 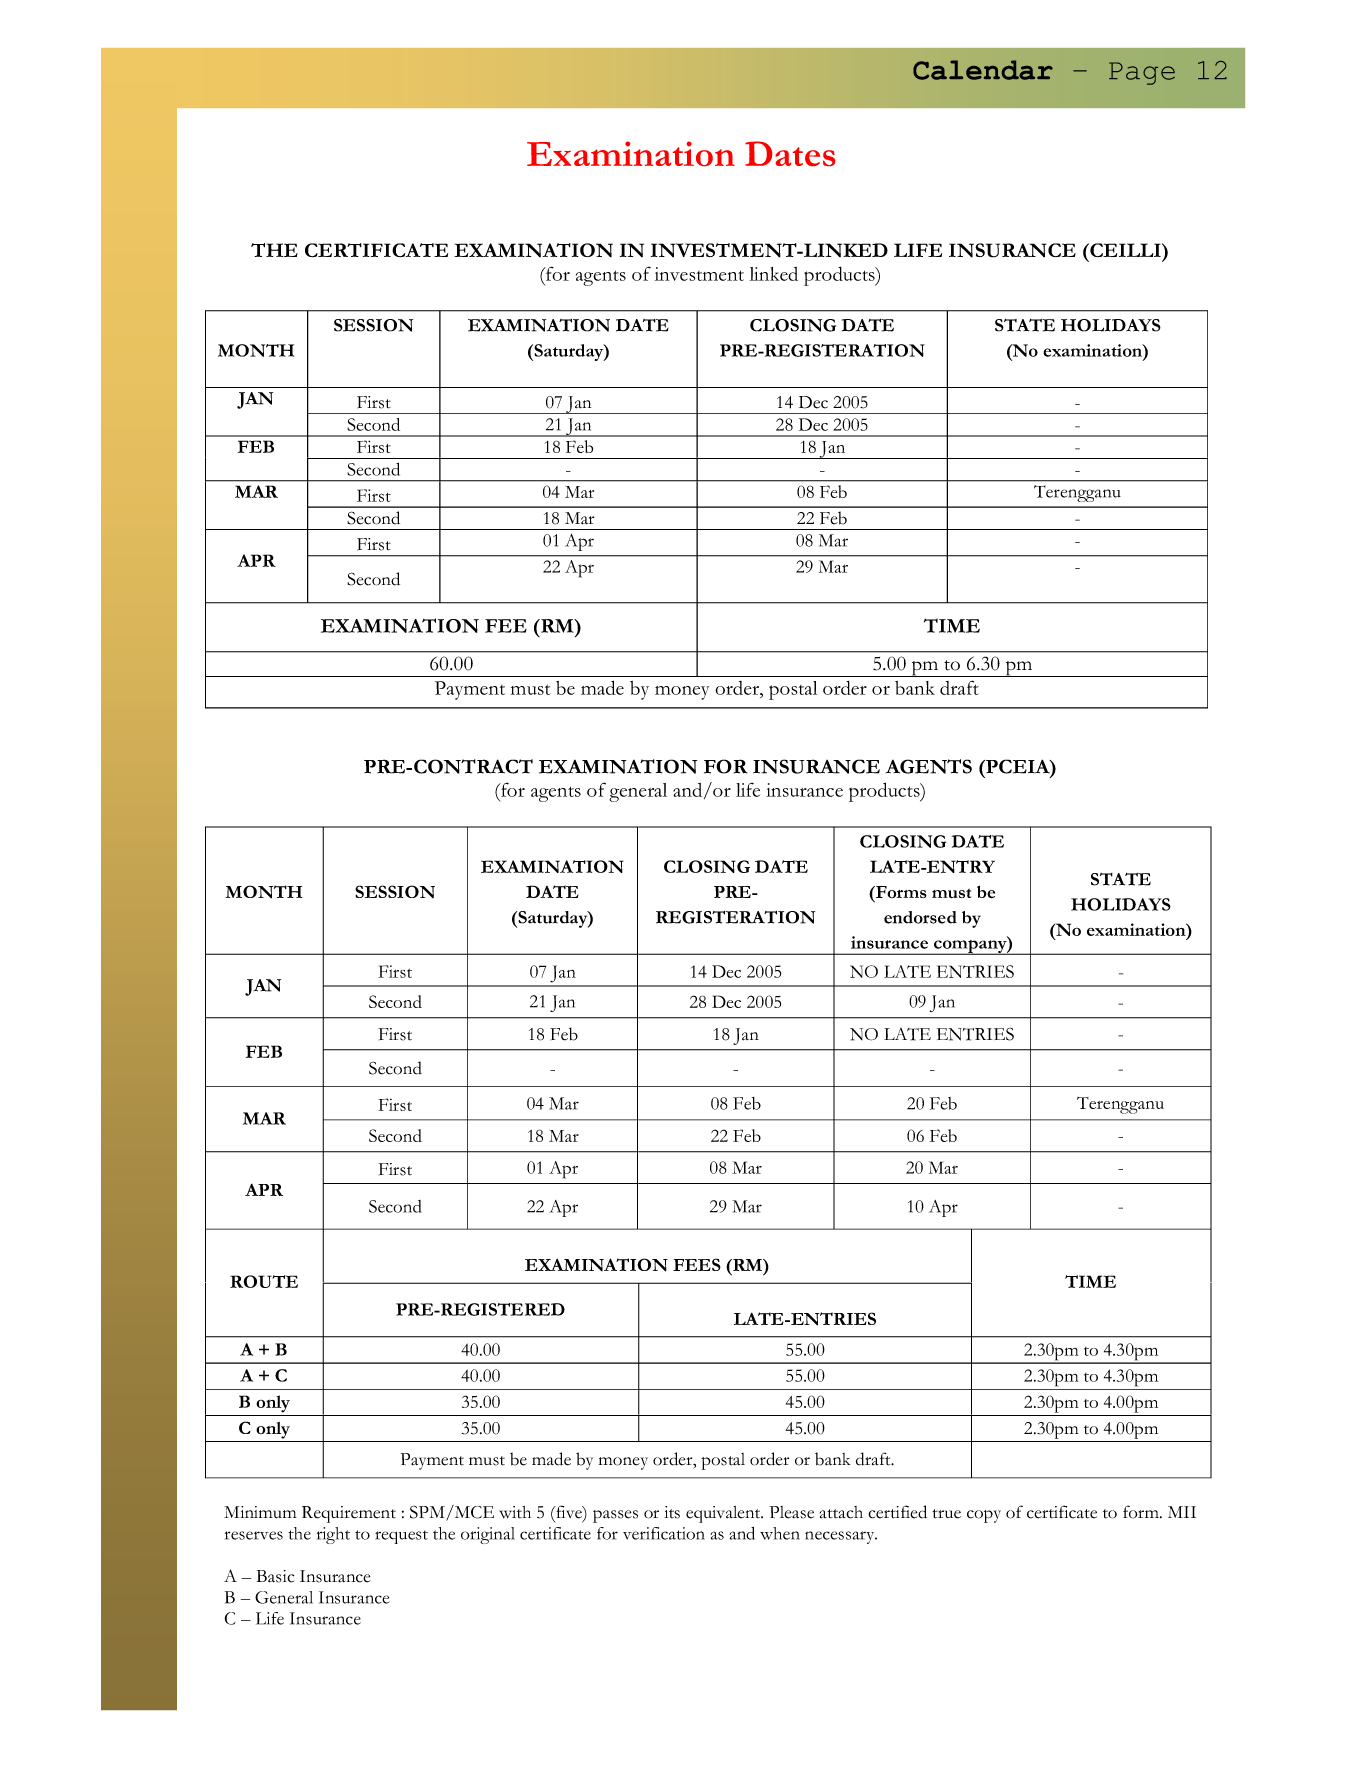 I want to click on Minimum, so click(x=260, y=1512).
